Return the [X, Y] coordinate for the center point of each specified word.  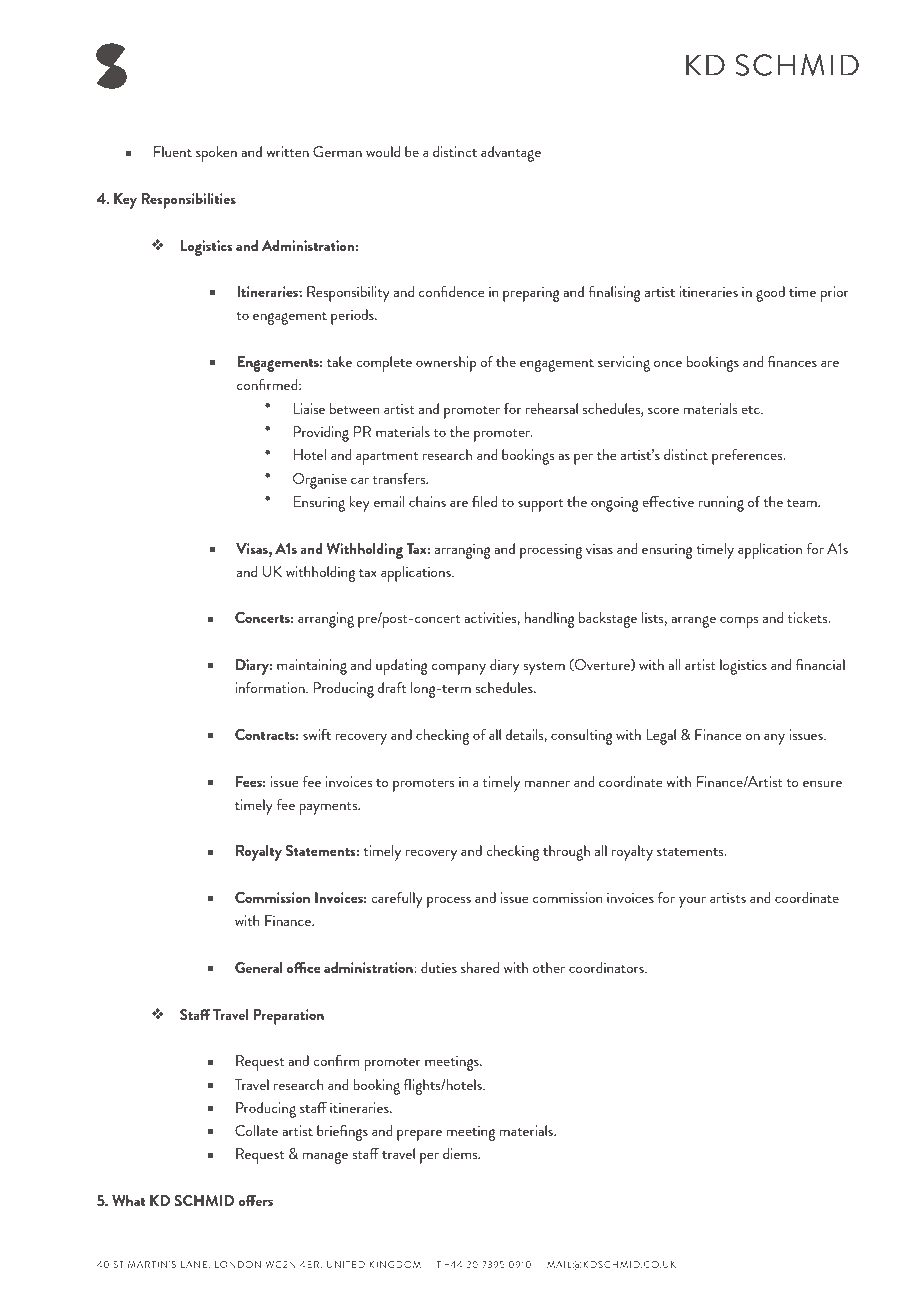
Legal [661, 737]
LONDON [238, 1264]
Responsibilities [188, 201]
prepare [419, 1135]
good [770, 294]
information [271, 687]
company [459, 669]
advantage [511, 154]
